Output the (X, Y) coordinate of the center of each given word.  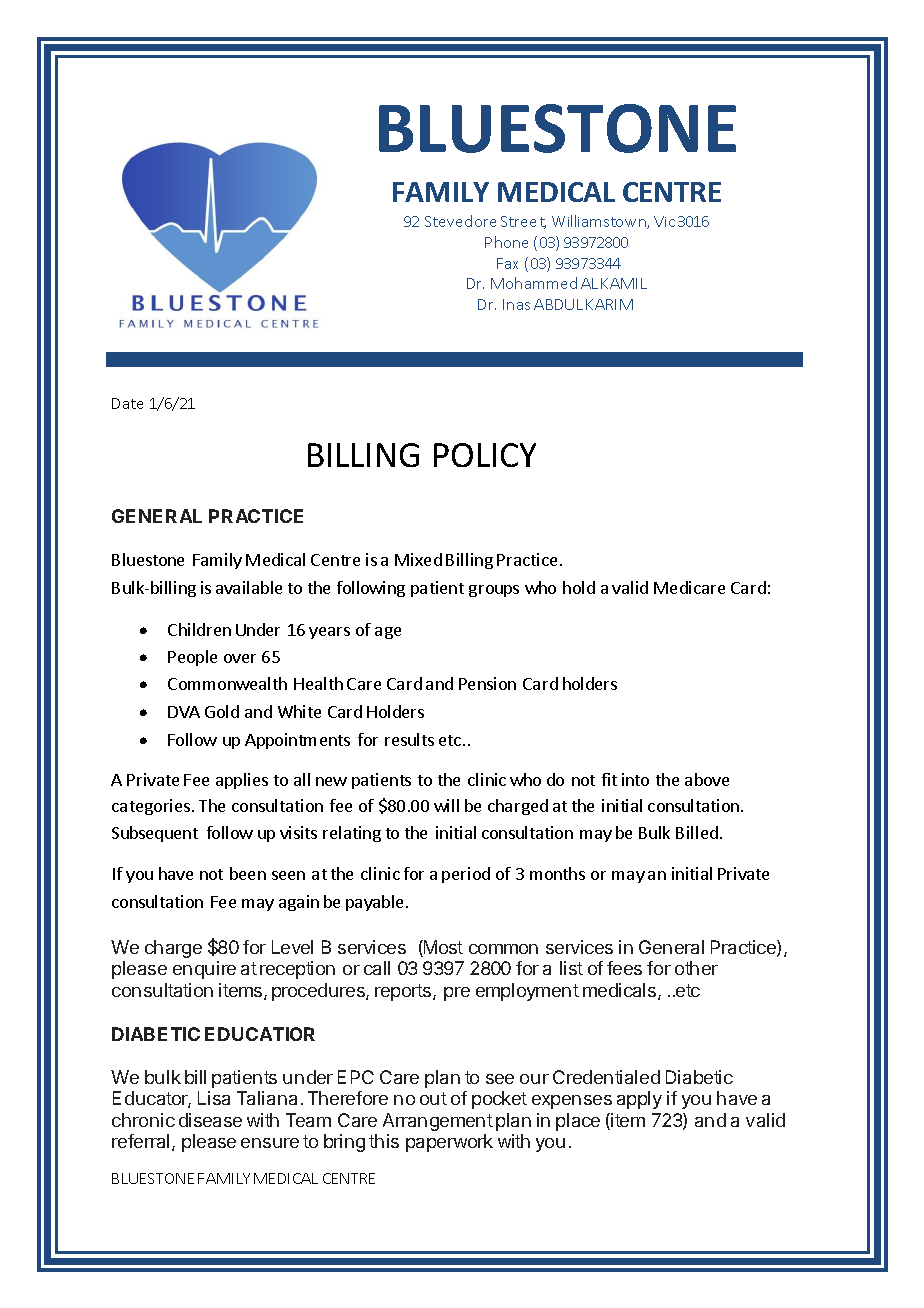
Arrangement (438, 1122)
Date (127, 403)
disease (210, 1120)
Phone (506, 242)
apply (639, 1100)
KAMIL (624, 283)
